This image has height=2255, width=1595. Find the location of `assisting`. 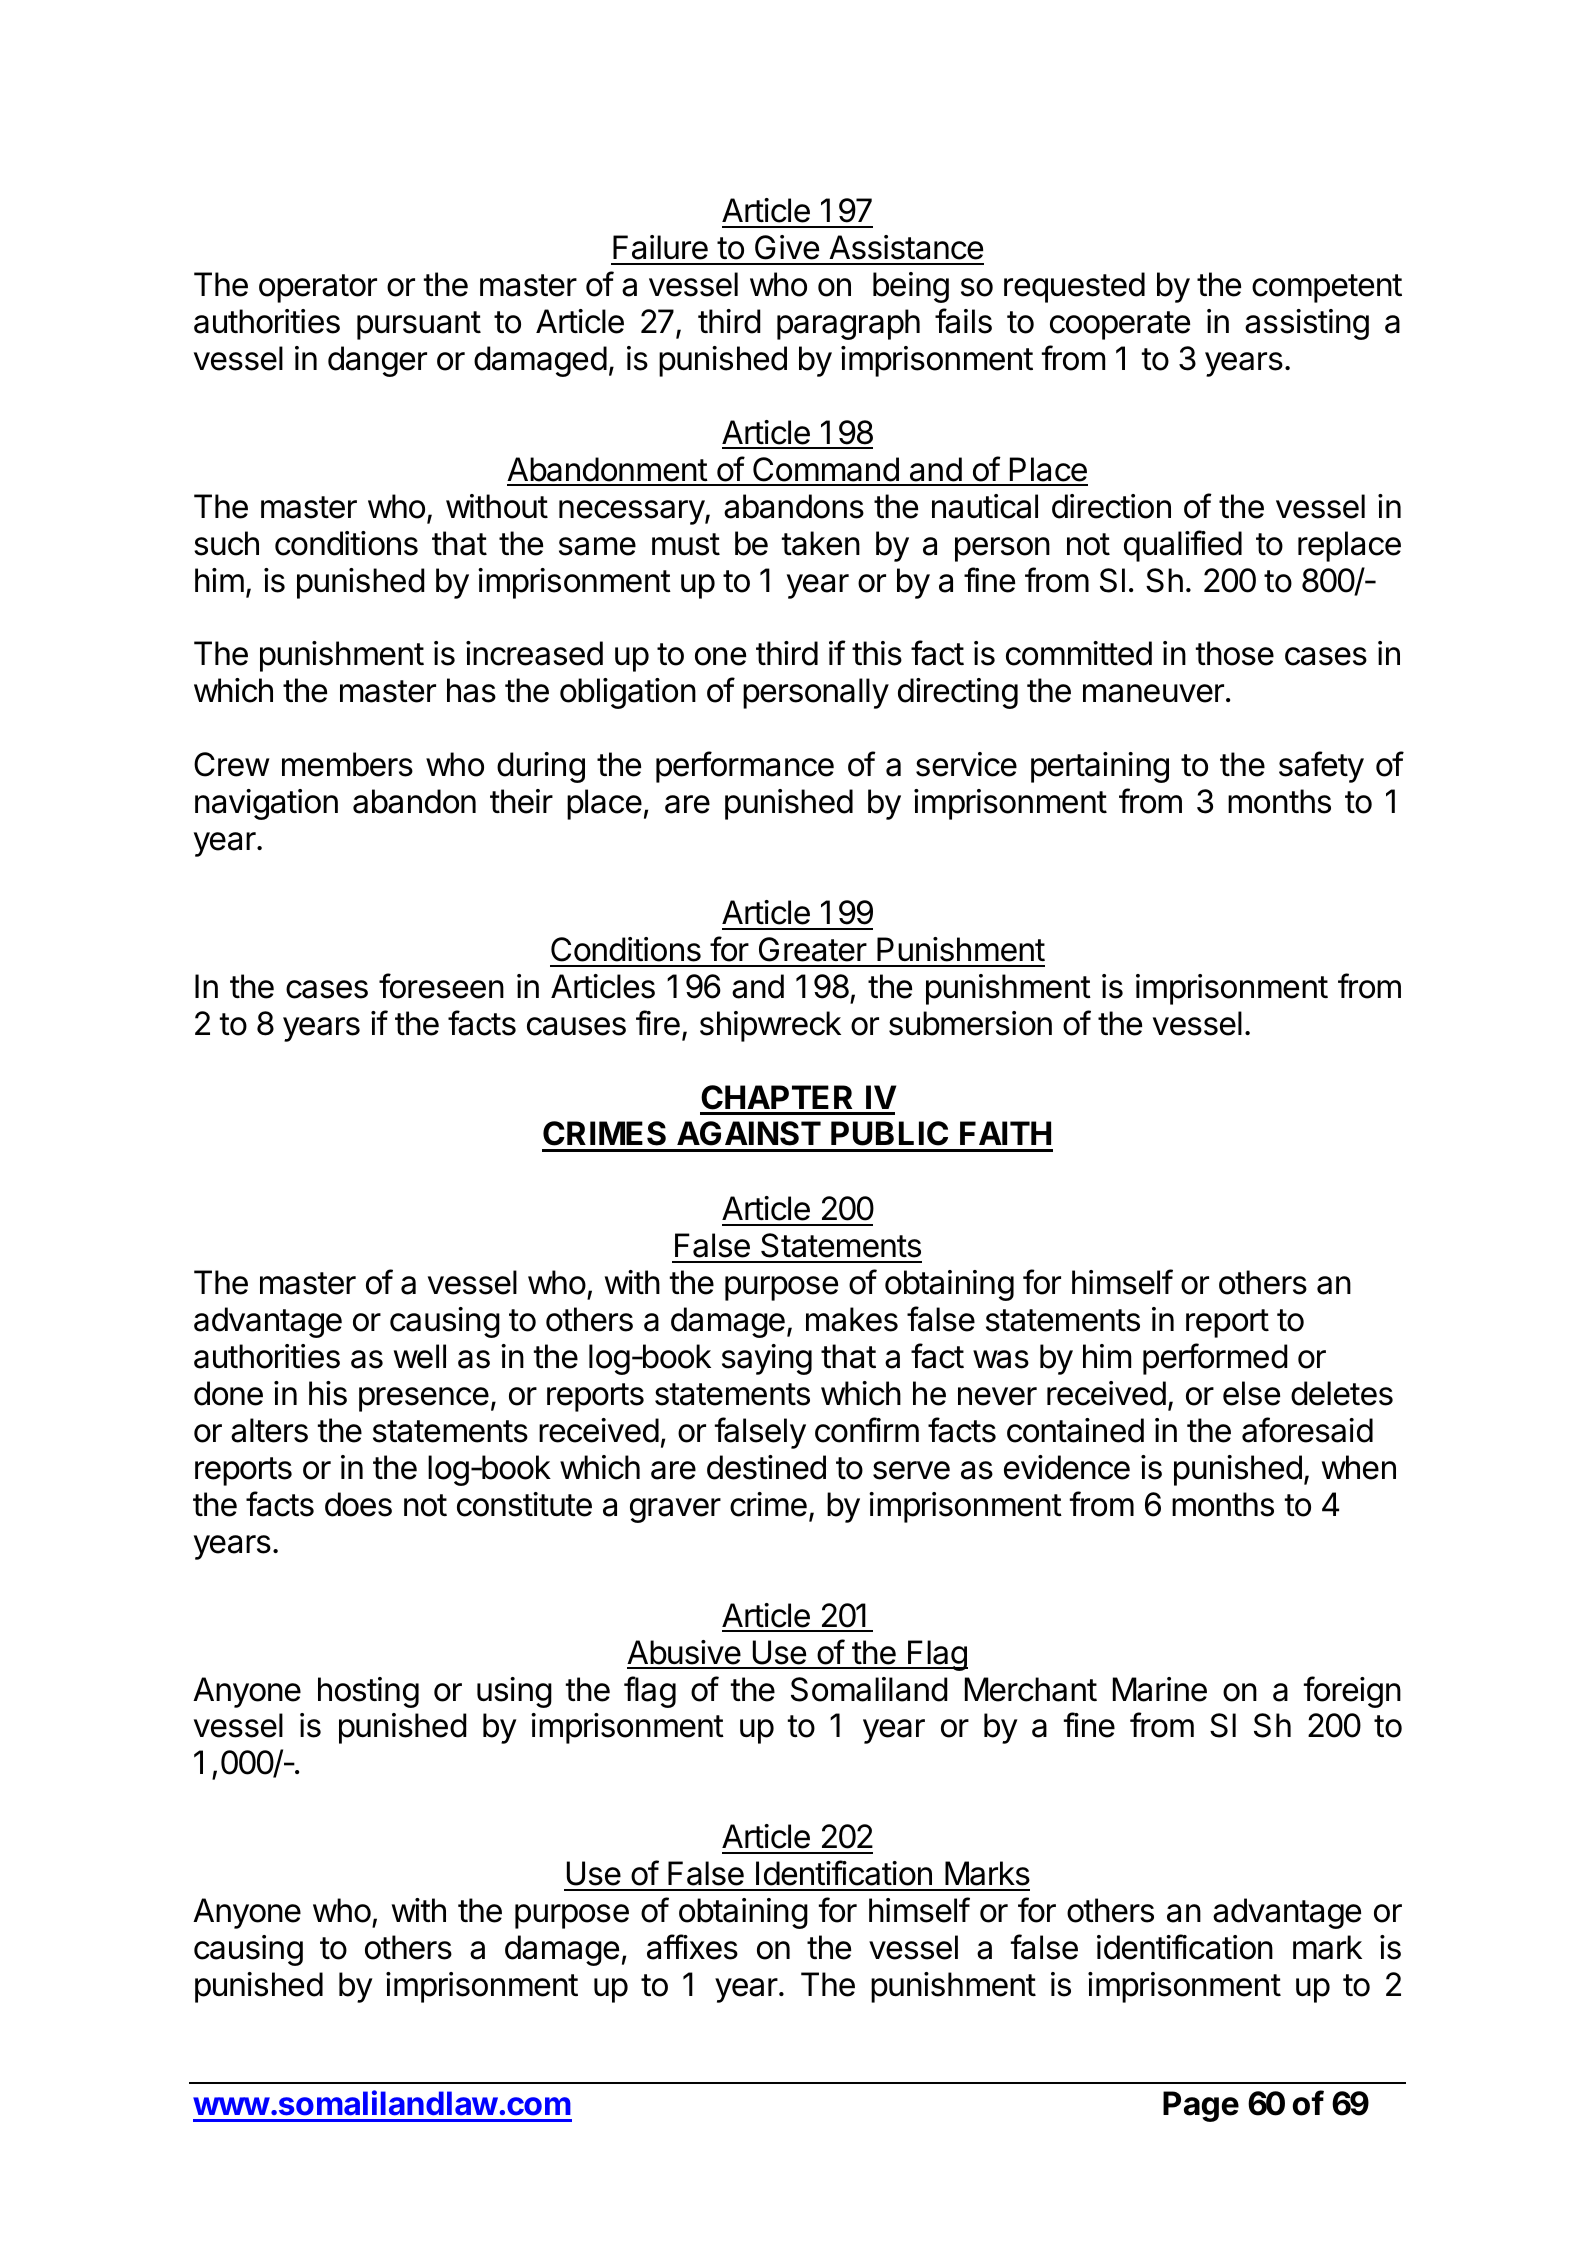

assisting is located at coordinates (1307, 324).
